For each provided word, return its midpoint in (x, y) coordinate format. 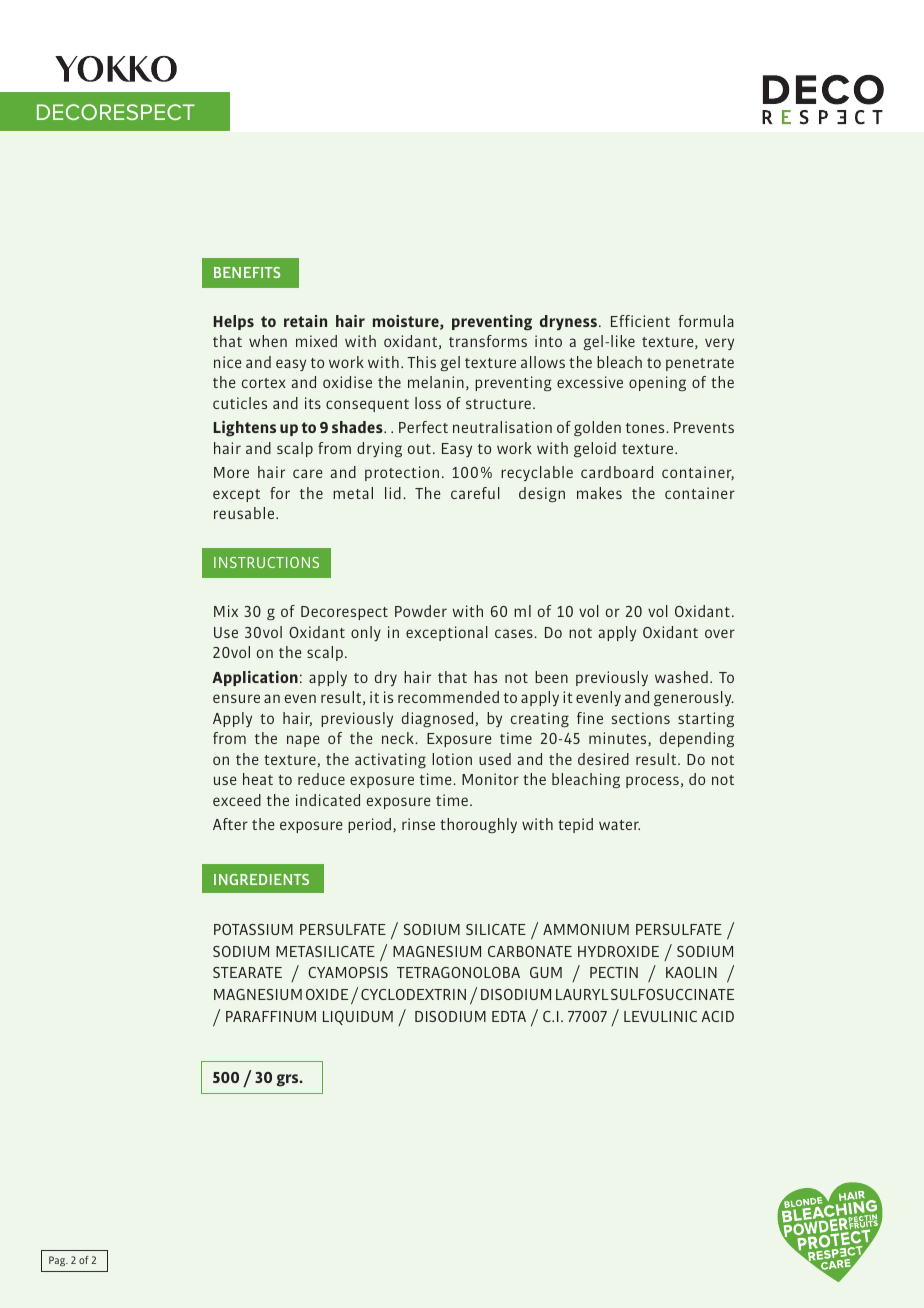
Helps (233, 322)
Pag (58, 1261)
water (619, 825)
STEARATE (247, 972)
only (366, 633)
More (231, 472)
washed (681, 677)
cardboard (617, 472)
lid (393, 493)
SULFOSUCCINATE (672, 994)
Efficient (640, 321)
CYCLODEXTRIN (413, 994)
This (421, 362)
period (371, 825)
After (230, 824)
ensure (236, 698)
